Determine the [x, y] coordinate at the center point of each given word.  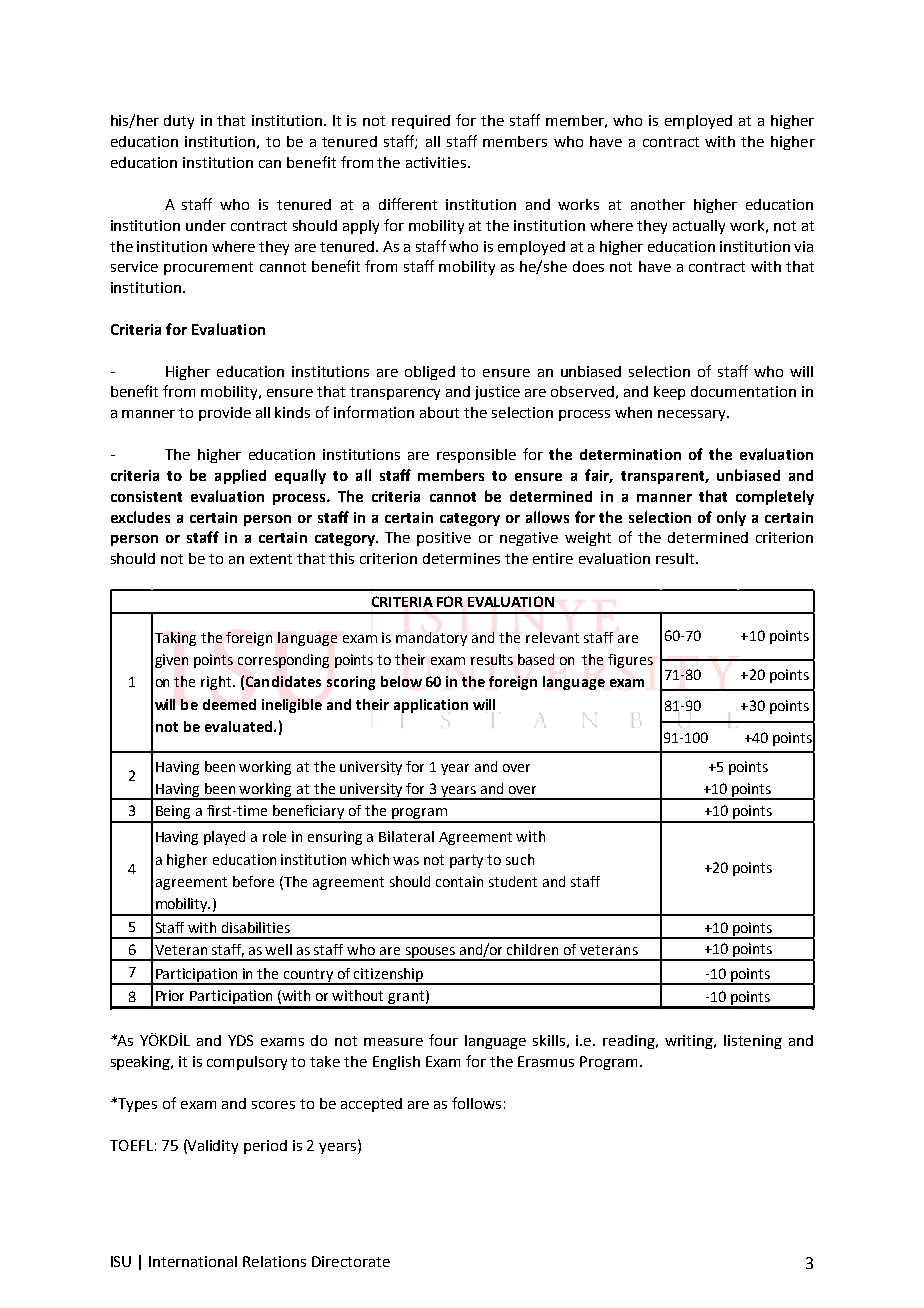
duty [179, 122]
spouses [430, 953]
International [193, 1261]
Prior [170, 995]
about [439, 412]
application [431, 706]
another [658, 204]
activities [437, 162]
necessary [693, 415]
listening [753, 1042]
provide [225, 414]
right [217, 683]
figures [630, 661]
